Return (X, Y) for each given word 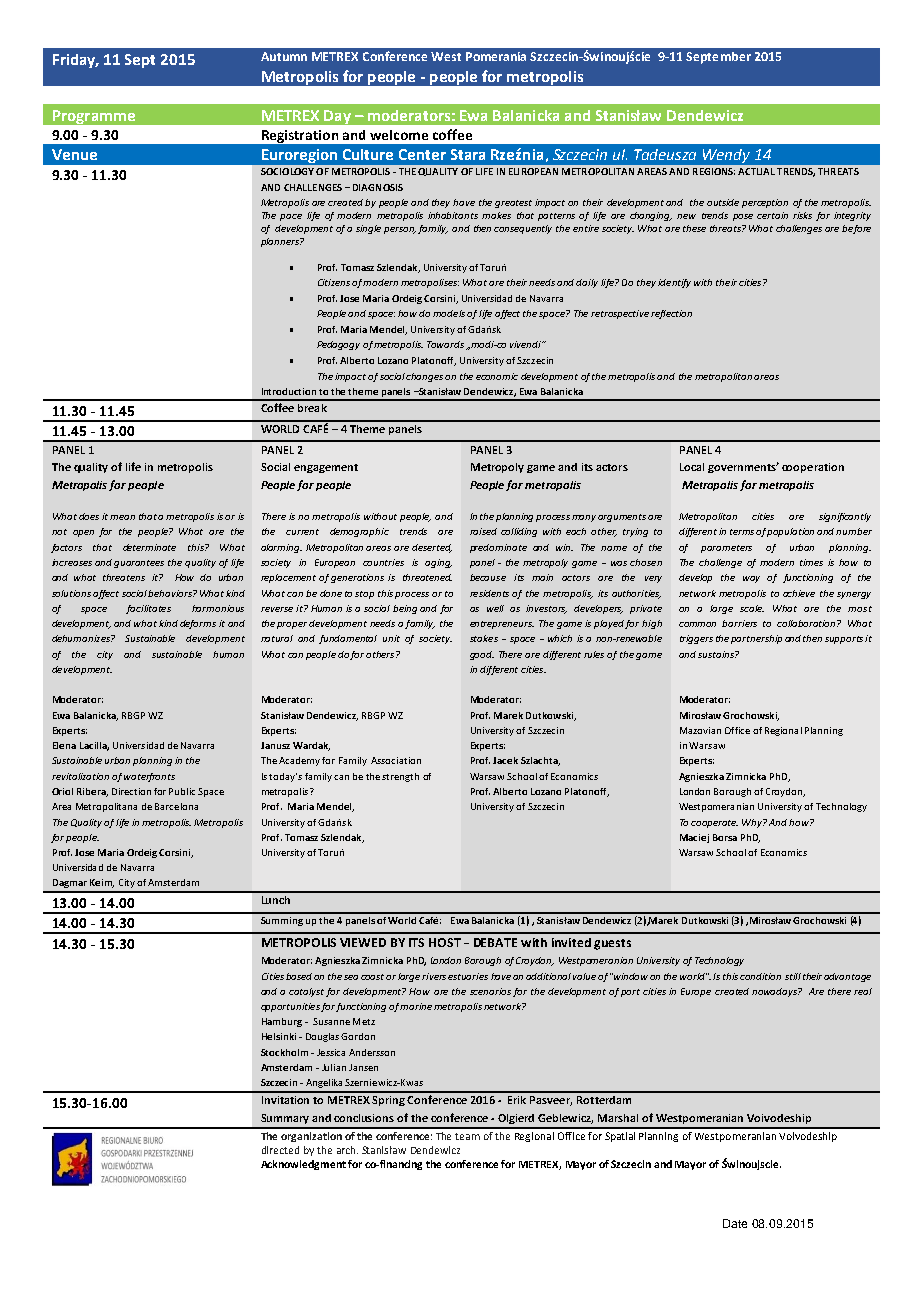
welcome (399, 135)
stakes (484, 638)
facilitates (148, 609)
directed (280, 1150)
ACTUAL (756, 171)
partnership (756, 639)
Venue (74, 154)
